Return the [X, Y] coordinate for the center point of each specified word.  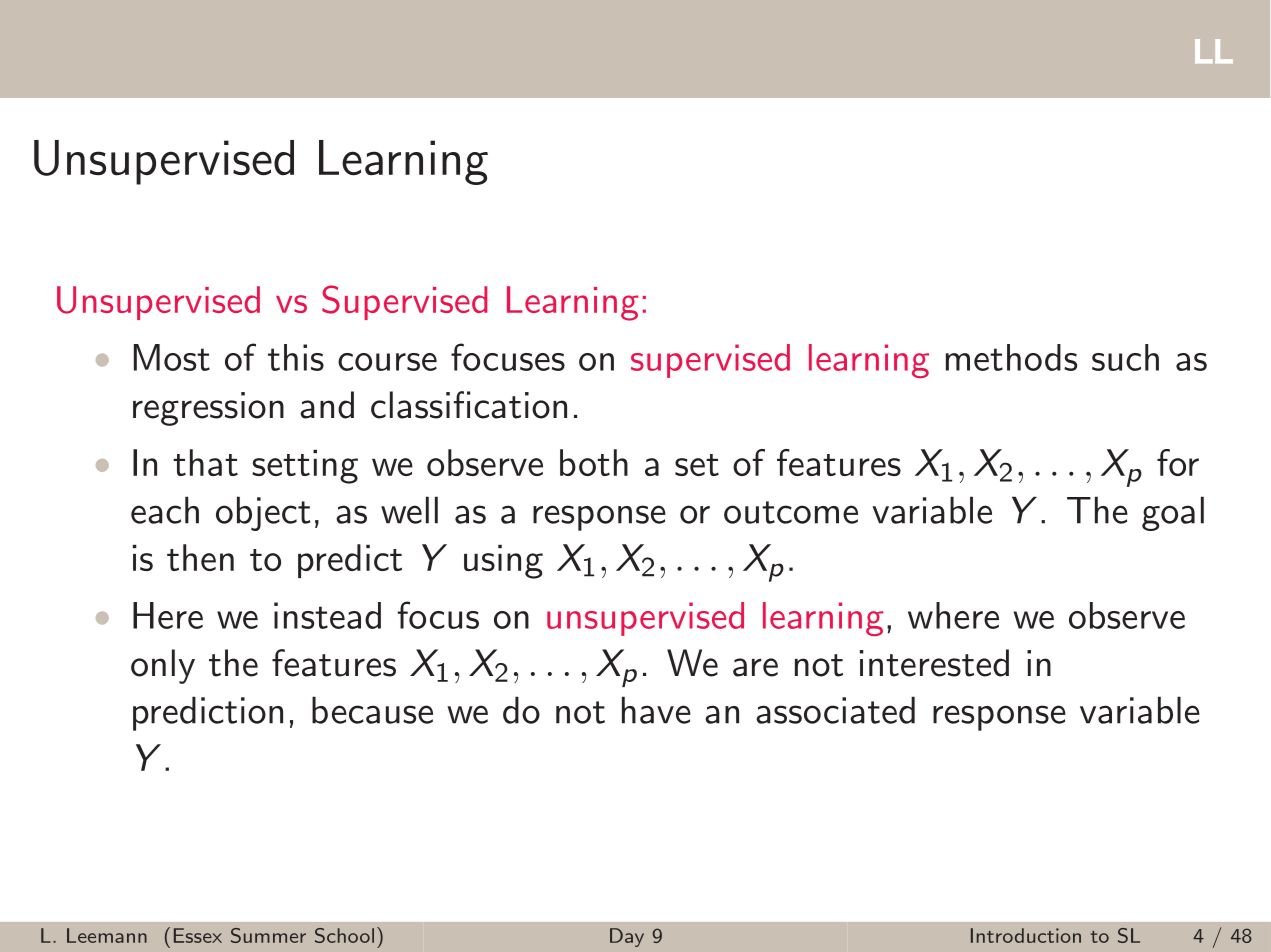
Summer [268, 935]
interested [934, 663]
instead [327, 615]
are [755, 667]
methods [1012, 357]
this [296, 357]
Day [627, 937]
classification [469, 405]
